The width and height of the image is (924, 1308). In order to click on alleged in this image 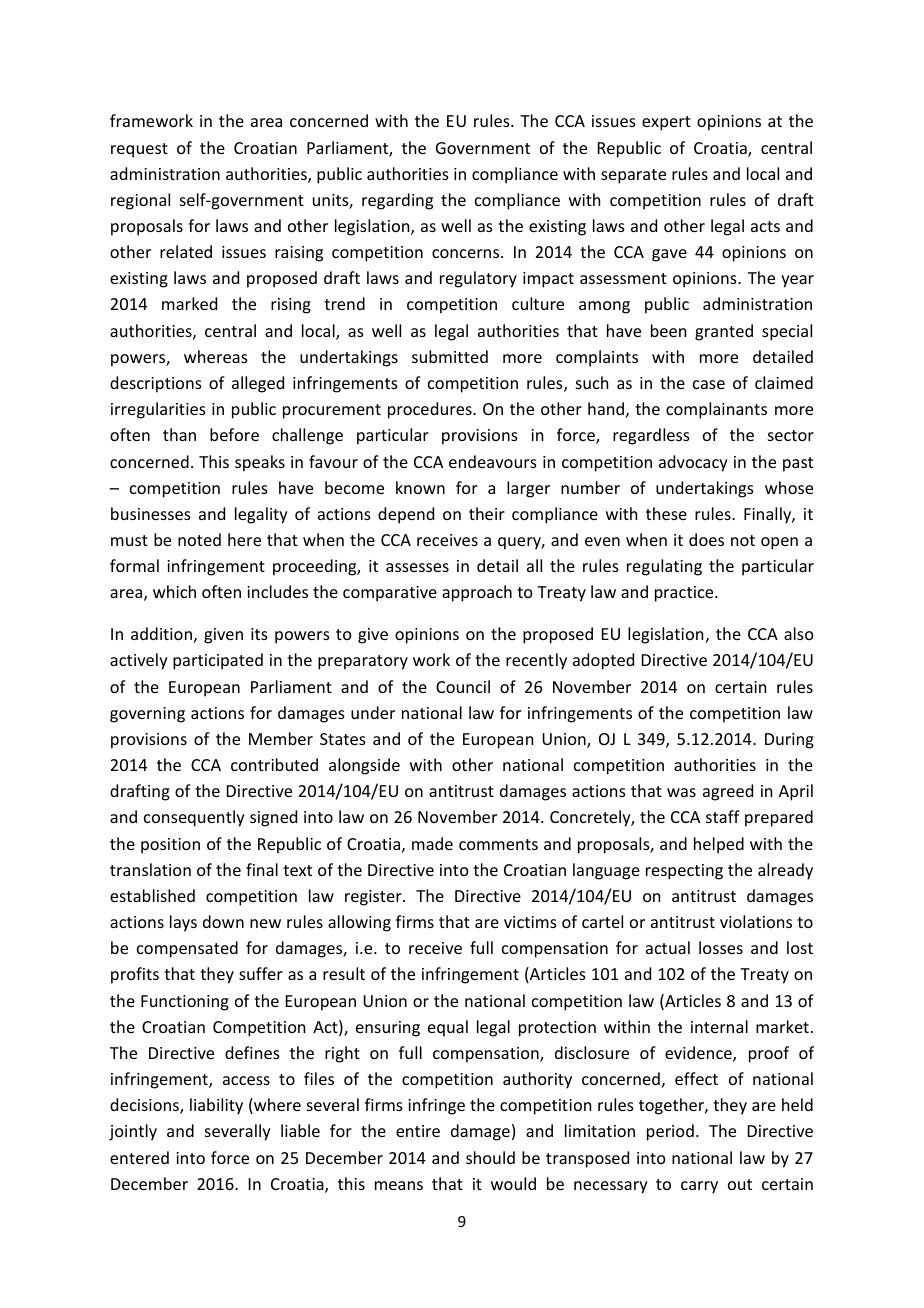, I will do `click(258, 384)`.
